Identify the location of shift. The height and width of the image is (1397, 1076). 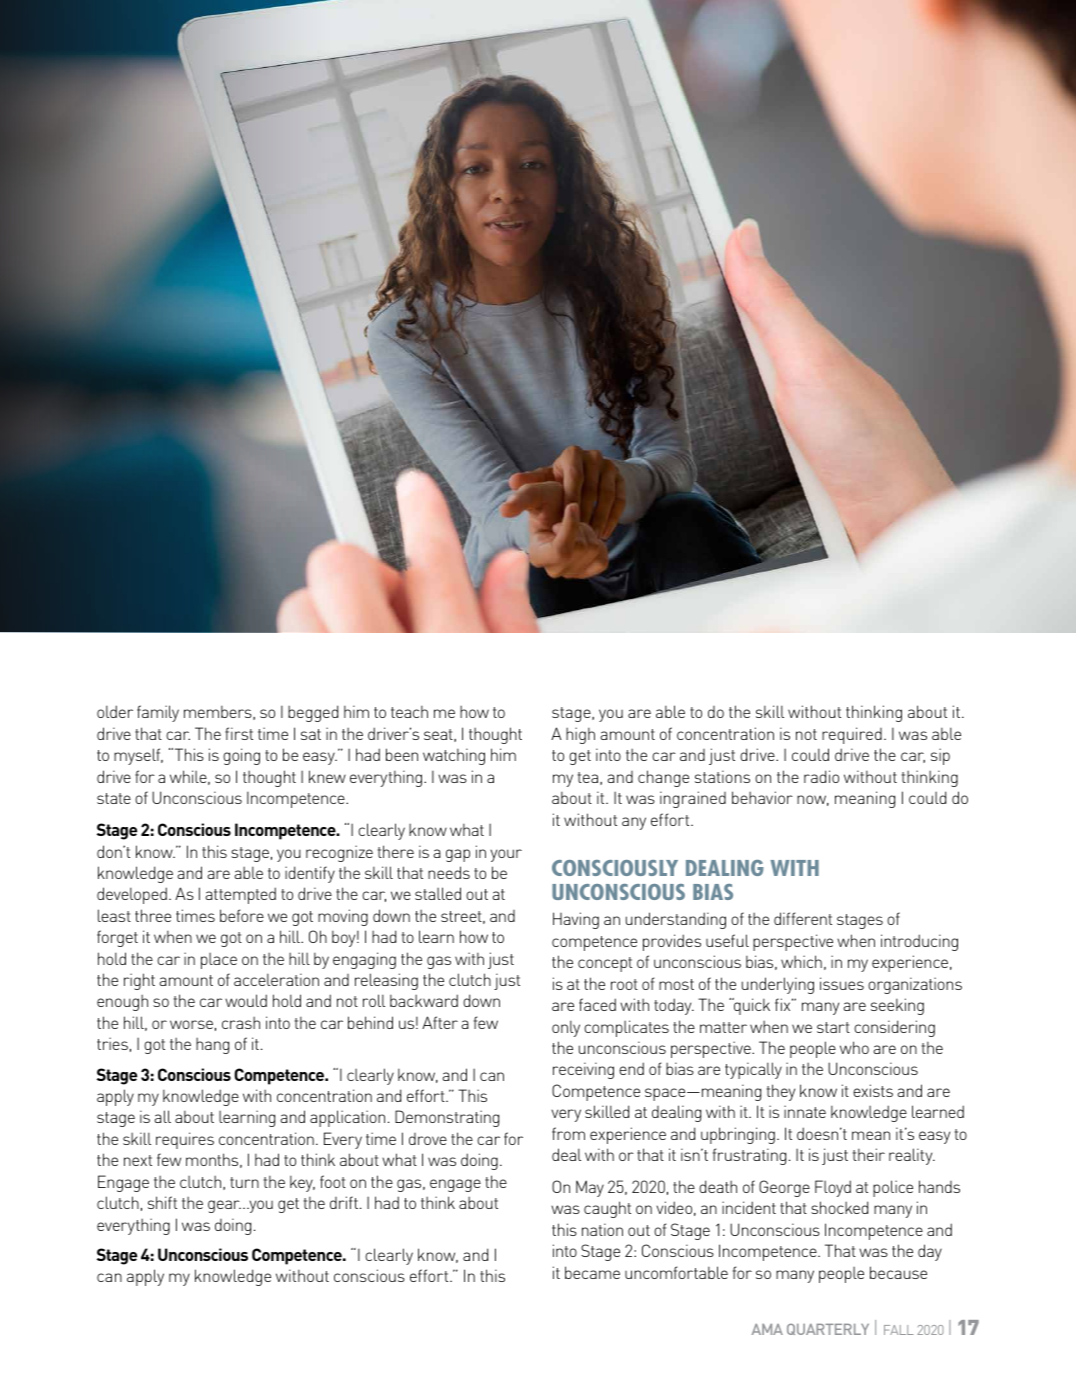
(162, 1202).
